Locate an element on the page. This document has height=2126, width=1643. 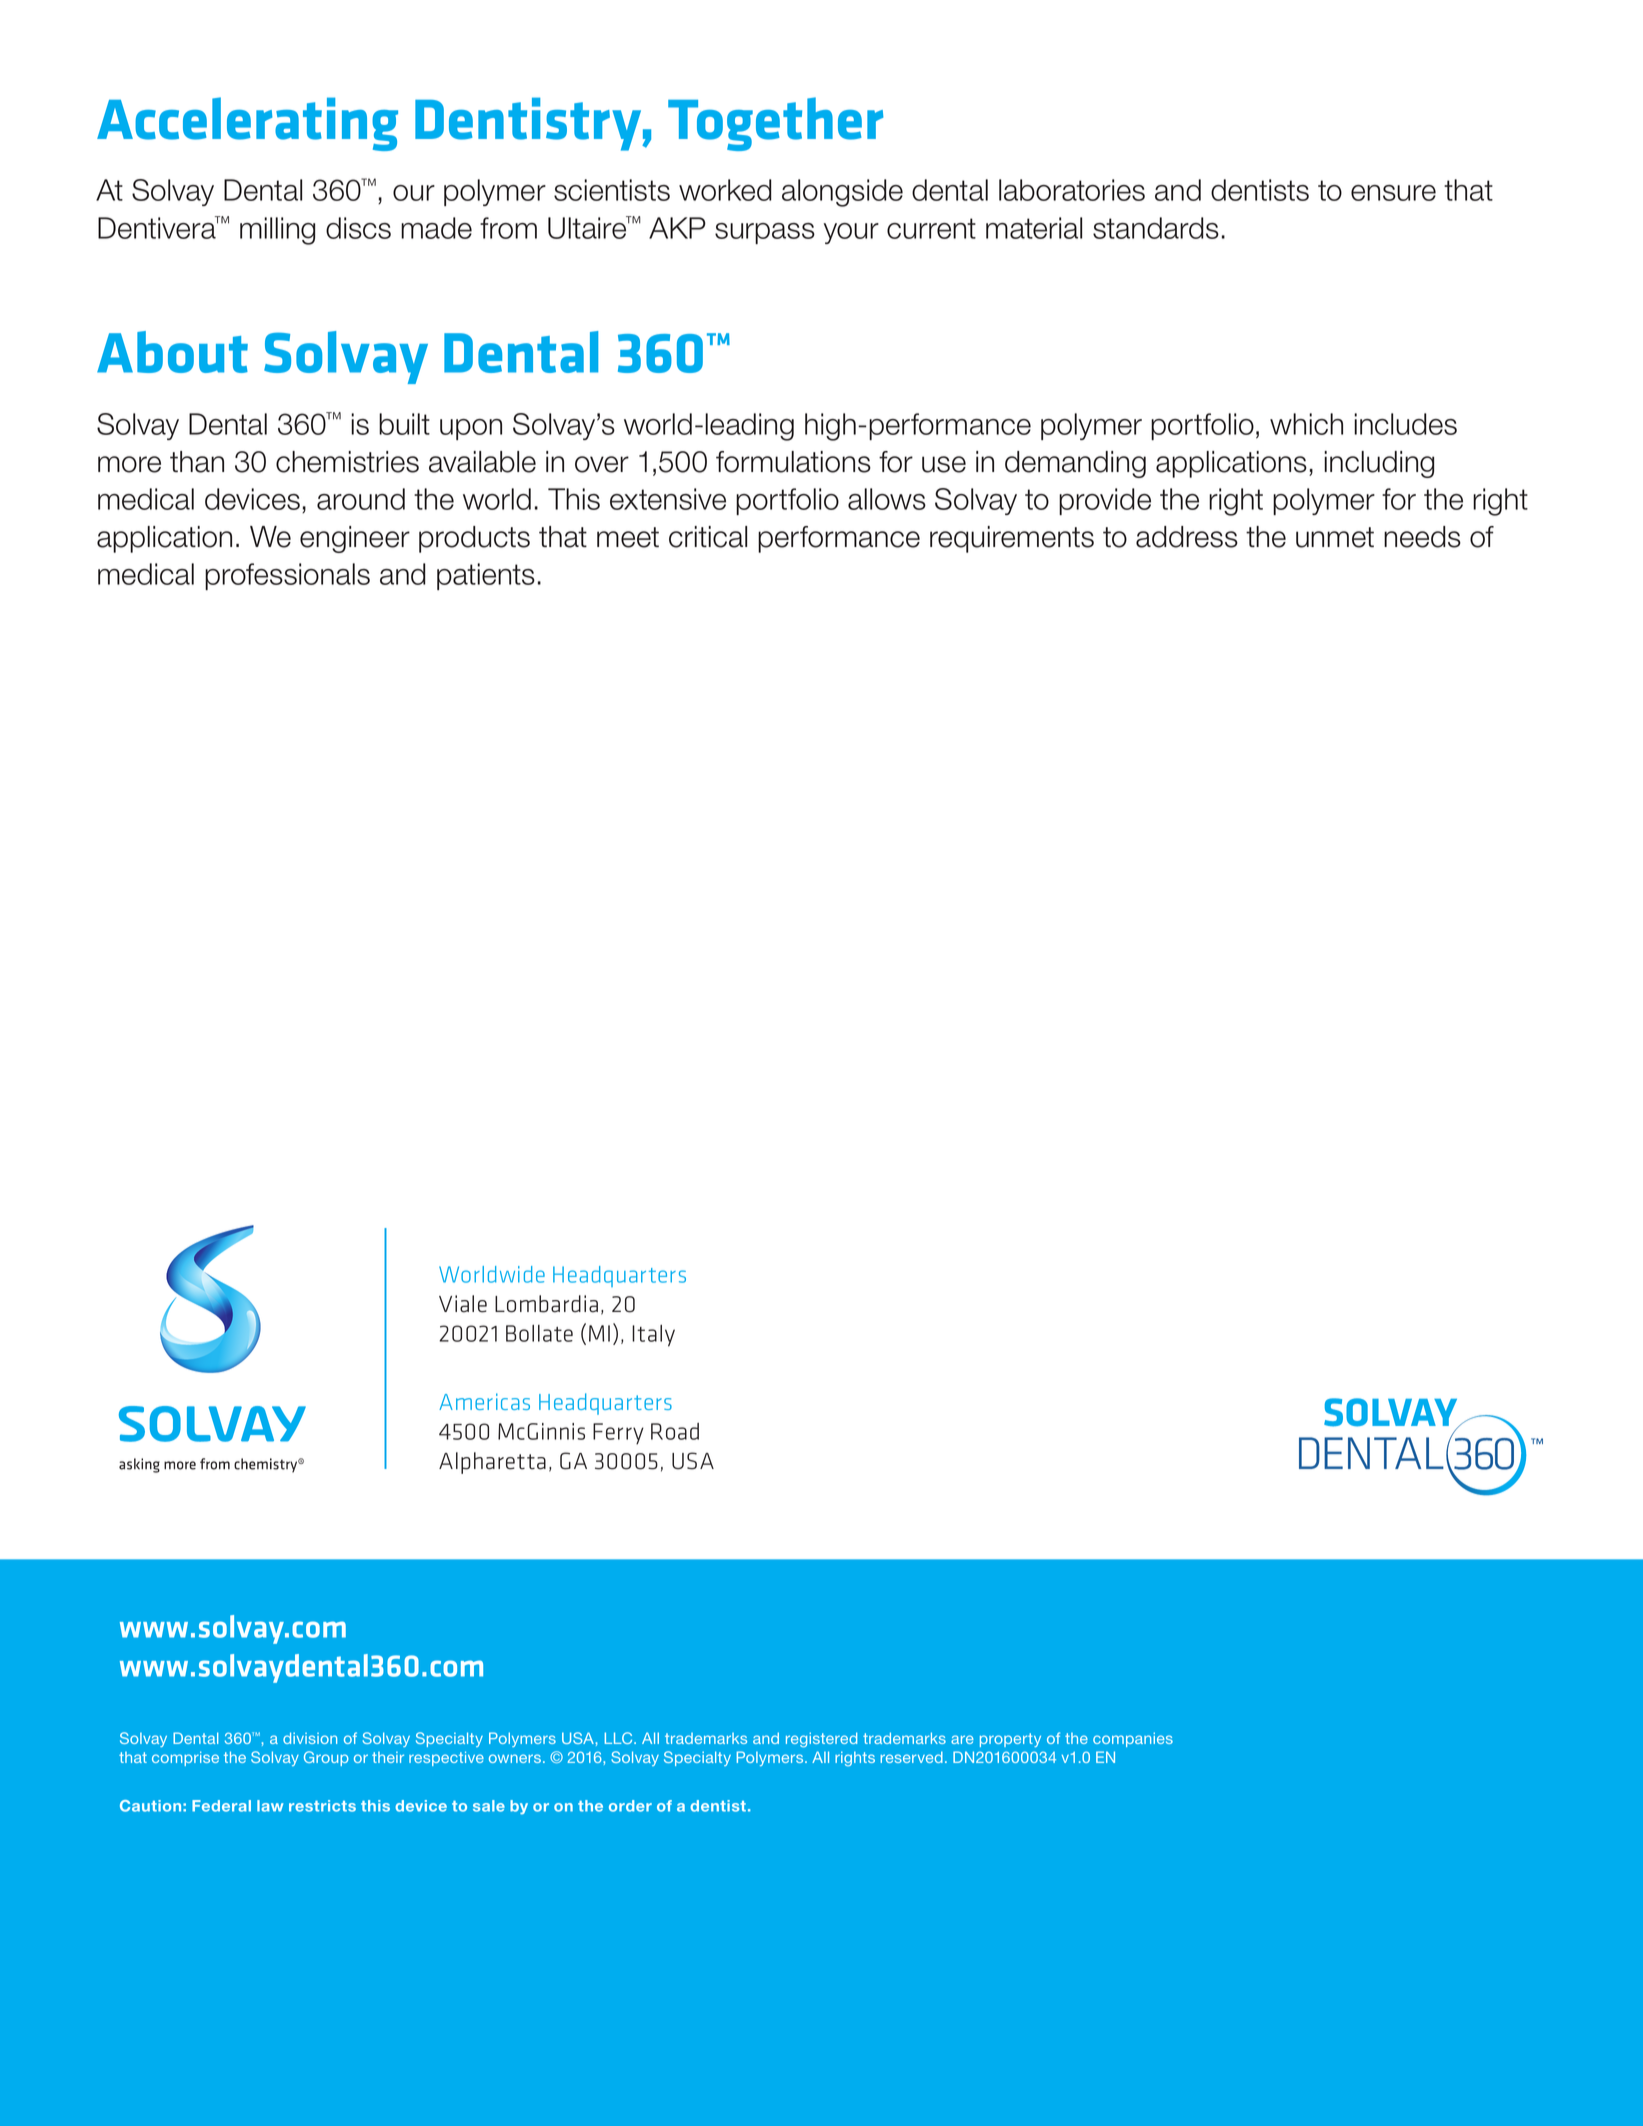
Accelerating is located at coordinates (247, 124).
